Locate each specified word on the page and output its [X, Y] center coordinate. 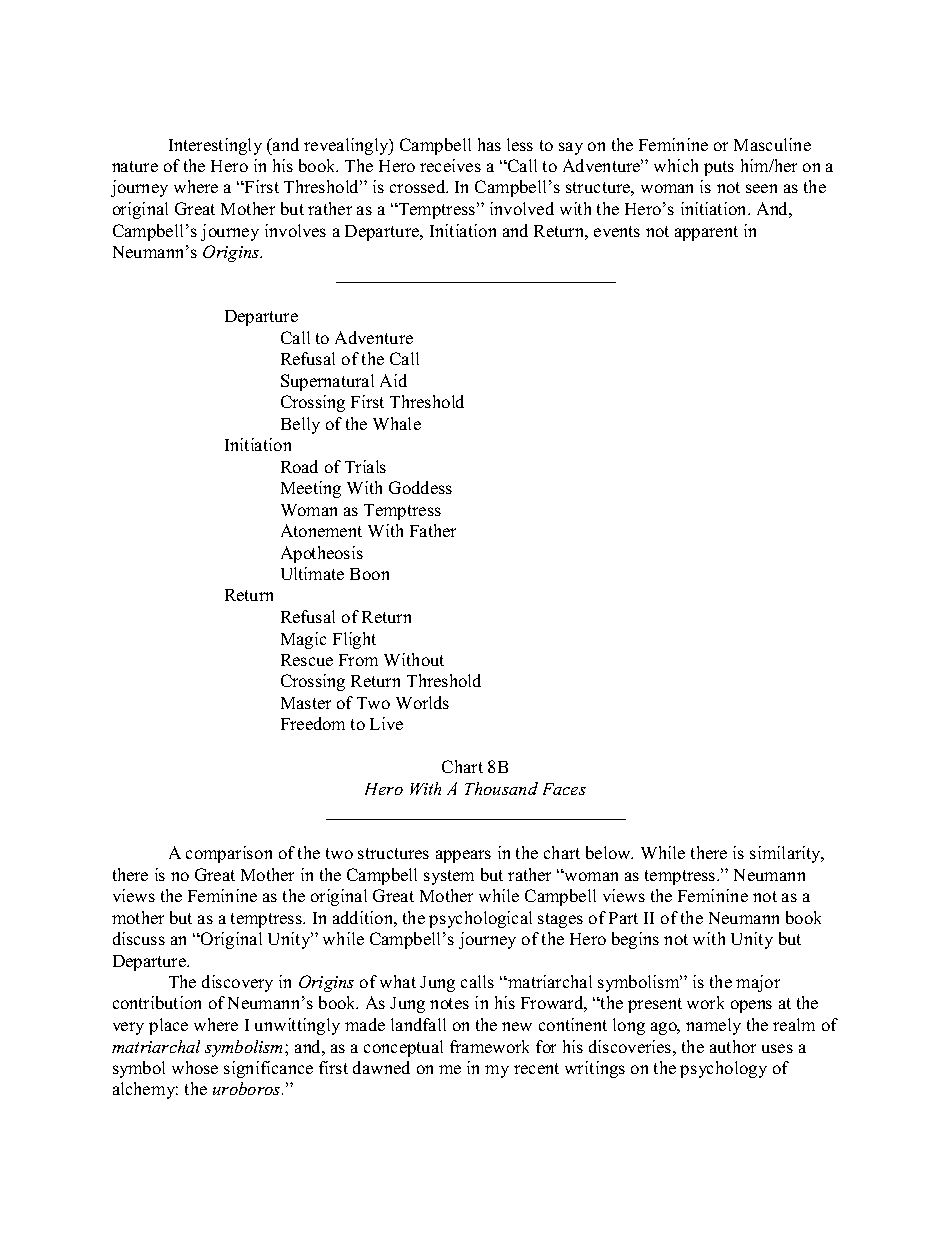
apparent [706, 233]
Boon [369, 574]
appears [463, 856]
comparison [229, 854]
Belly [300, 425]
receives [450, 165]
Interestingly [215, 146]
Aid [393, 380]
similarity [787, 854]
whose [195, 1067]
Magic [303, 640]
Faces [564, 789]
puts [719, 168]
